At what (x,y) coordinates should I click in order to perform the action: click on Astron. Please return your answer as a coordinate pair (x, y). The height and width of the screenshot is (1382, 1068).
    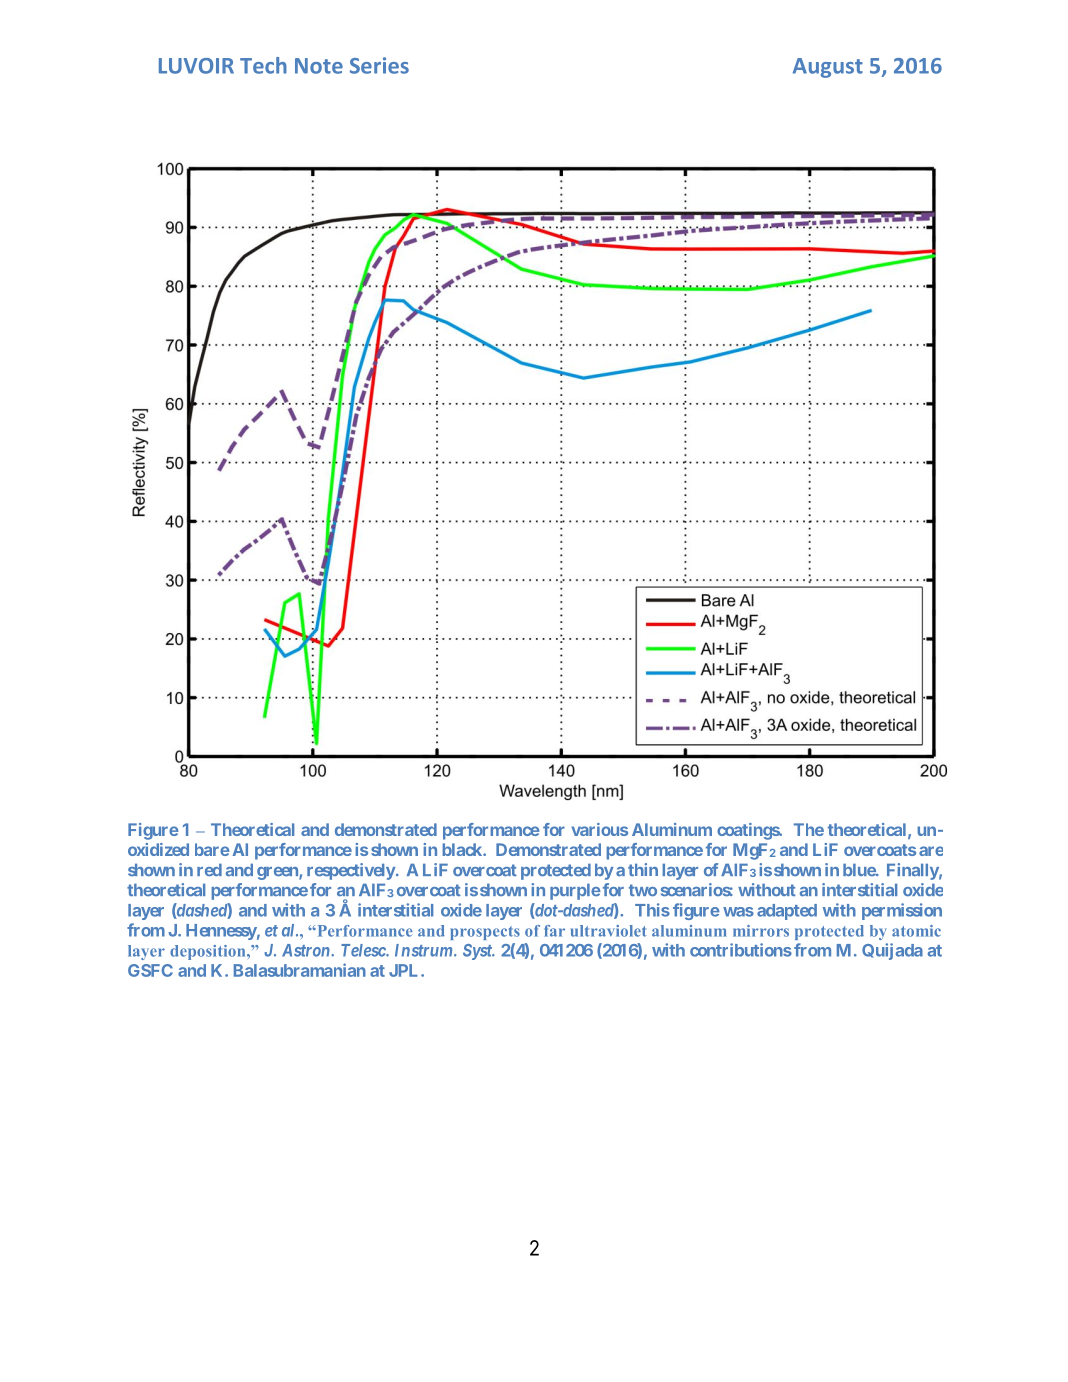
    Looking at the image, I should click on (307, 950).
